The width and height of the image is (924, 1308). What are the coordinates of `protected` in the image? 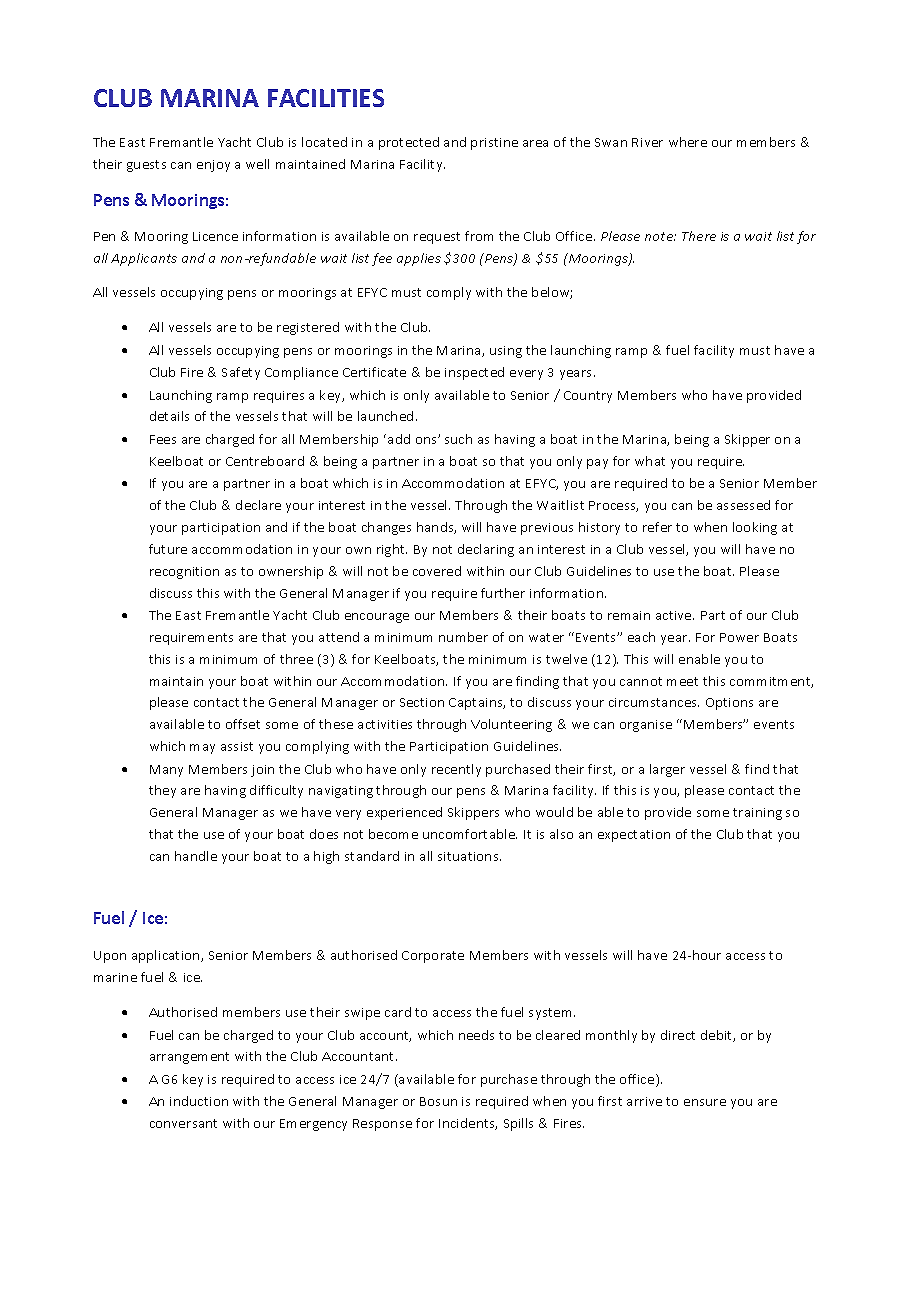 It's located at (409, 143).
